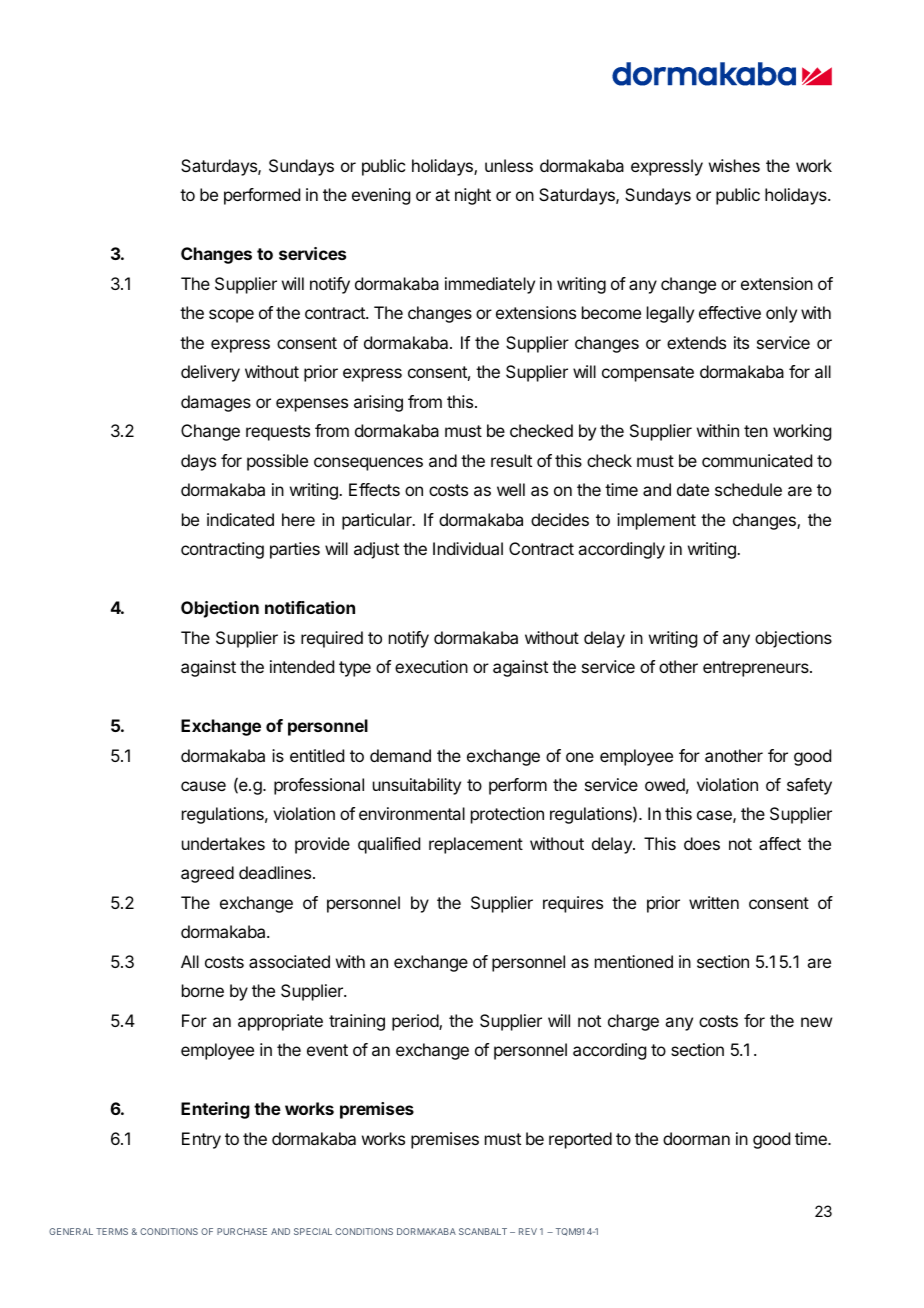 The width and height of the document is (924, 1308). I want to click on replacement, so click(476, 845).
